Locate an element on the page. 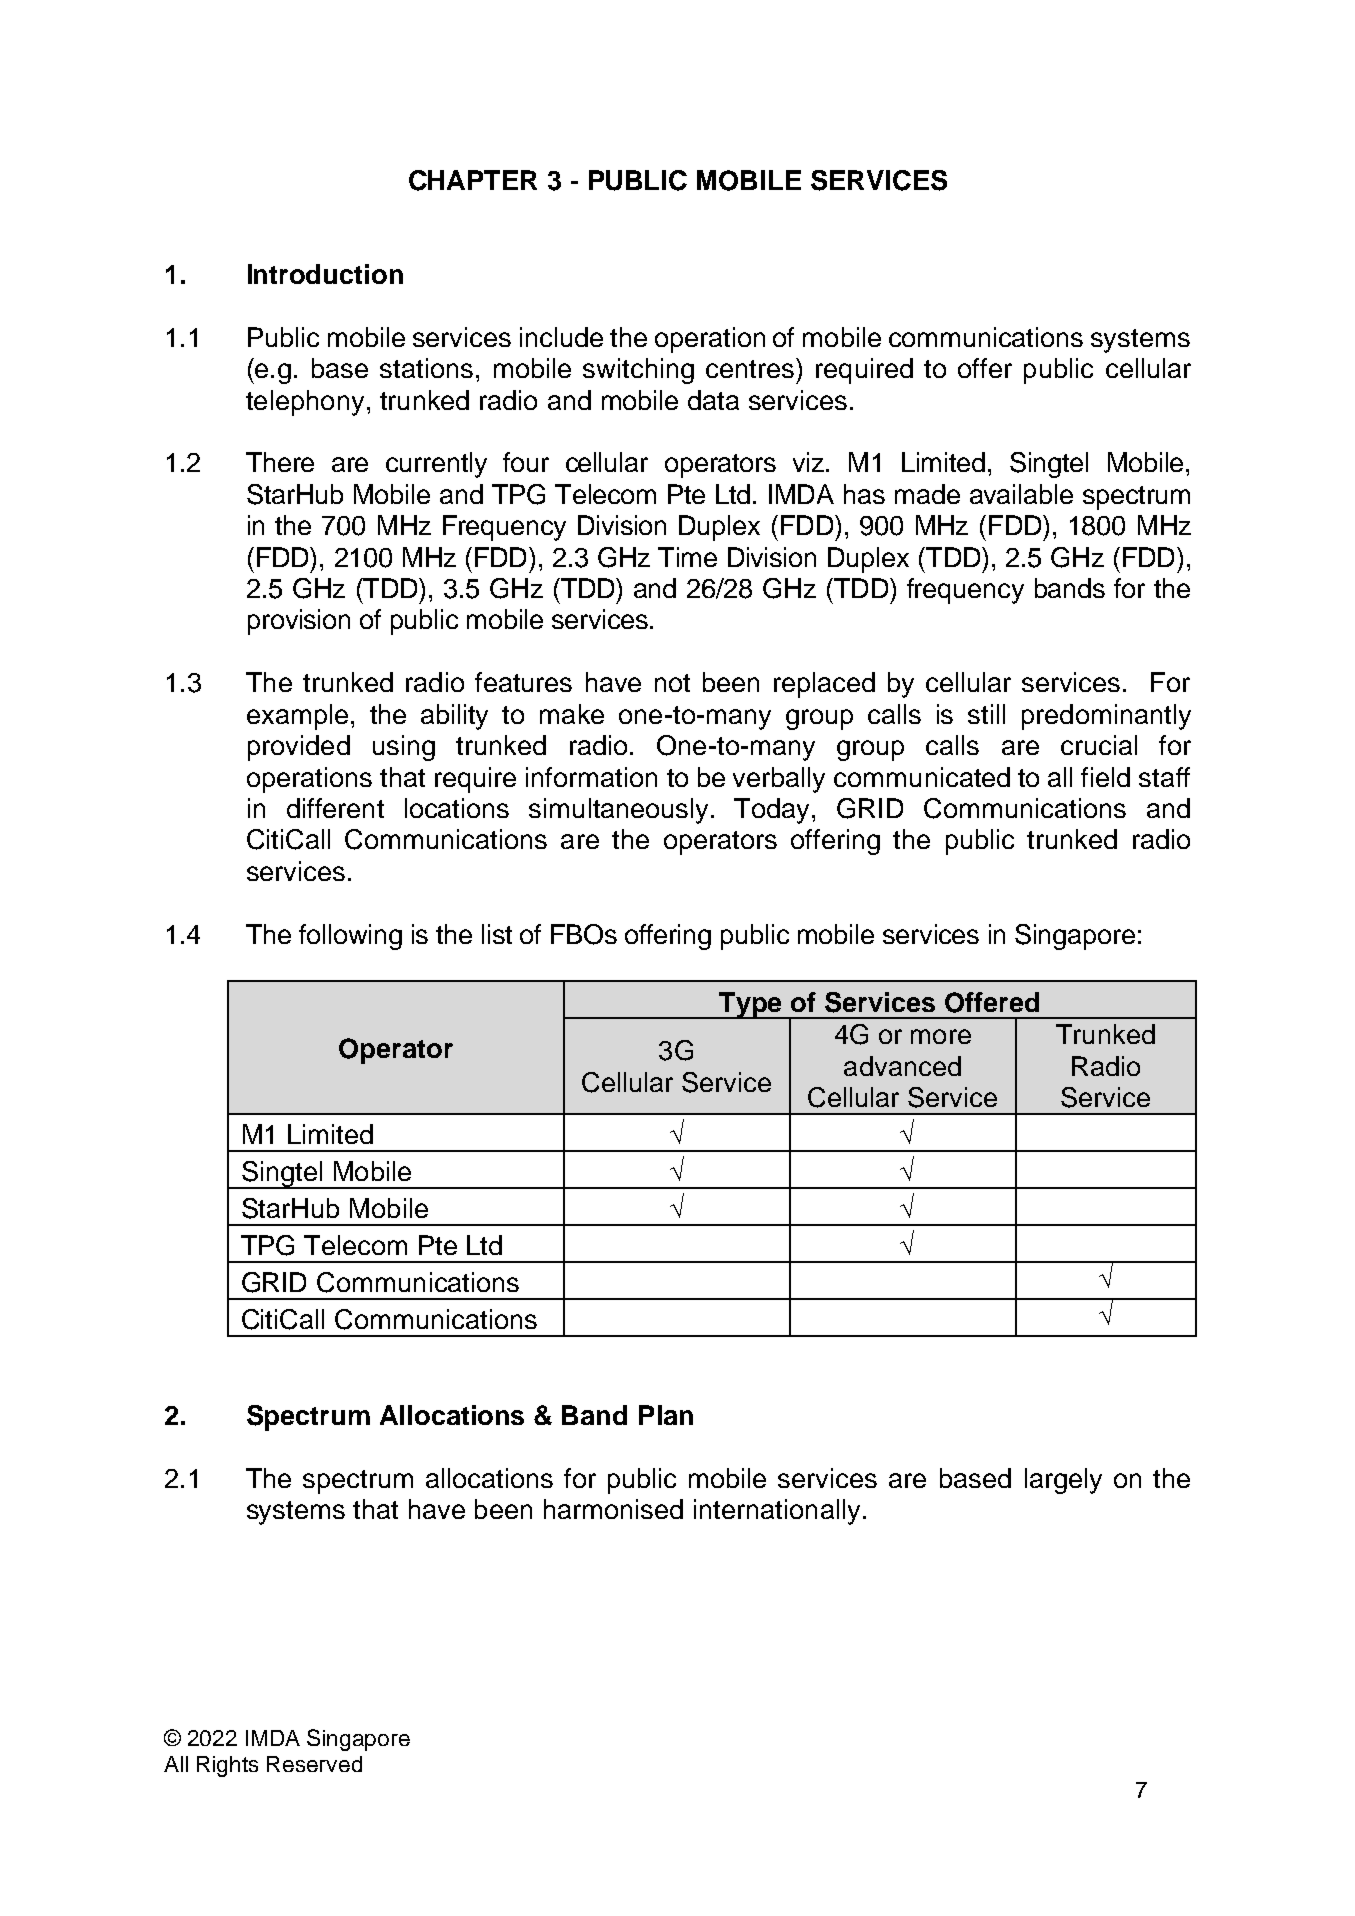 The image size is (1355, 1916). following is located at coordinates (350, 937).
